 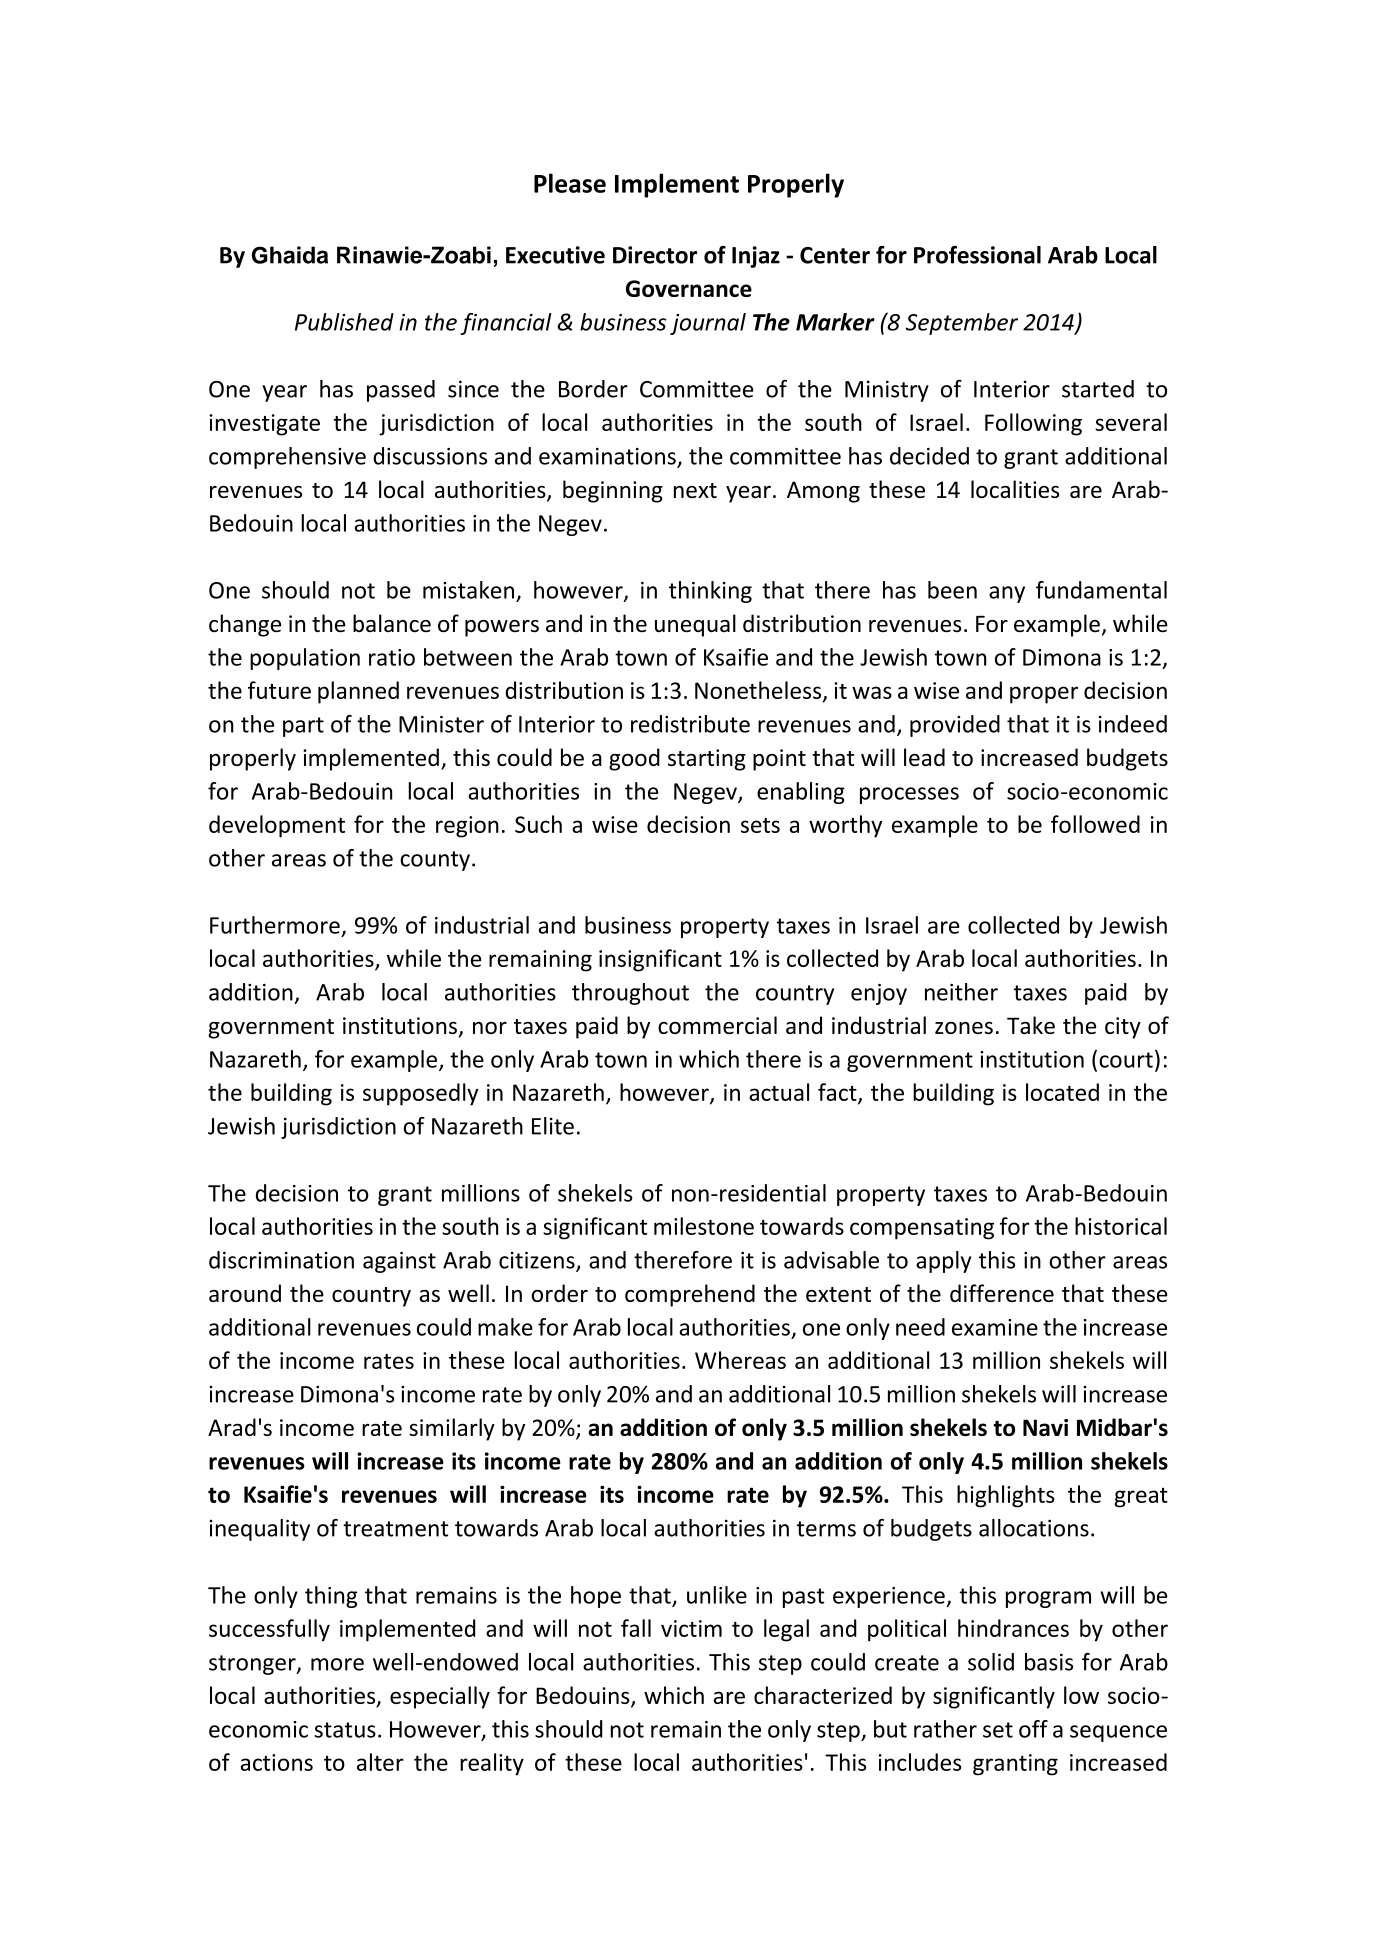 I want to click on Director, so click(x=655, y=255).
